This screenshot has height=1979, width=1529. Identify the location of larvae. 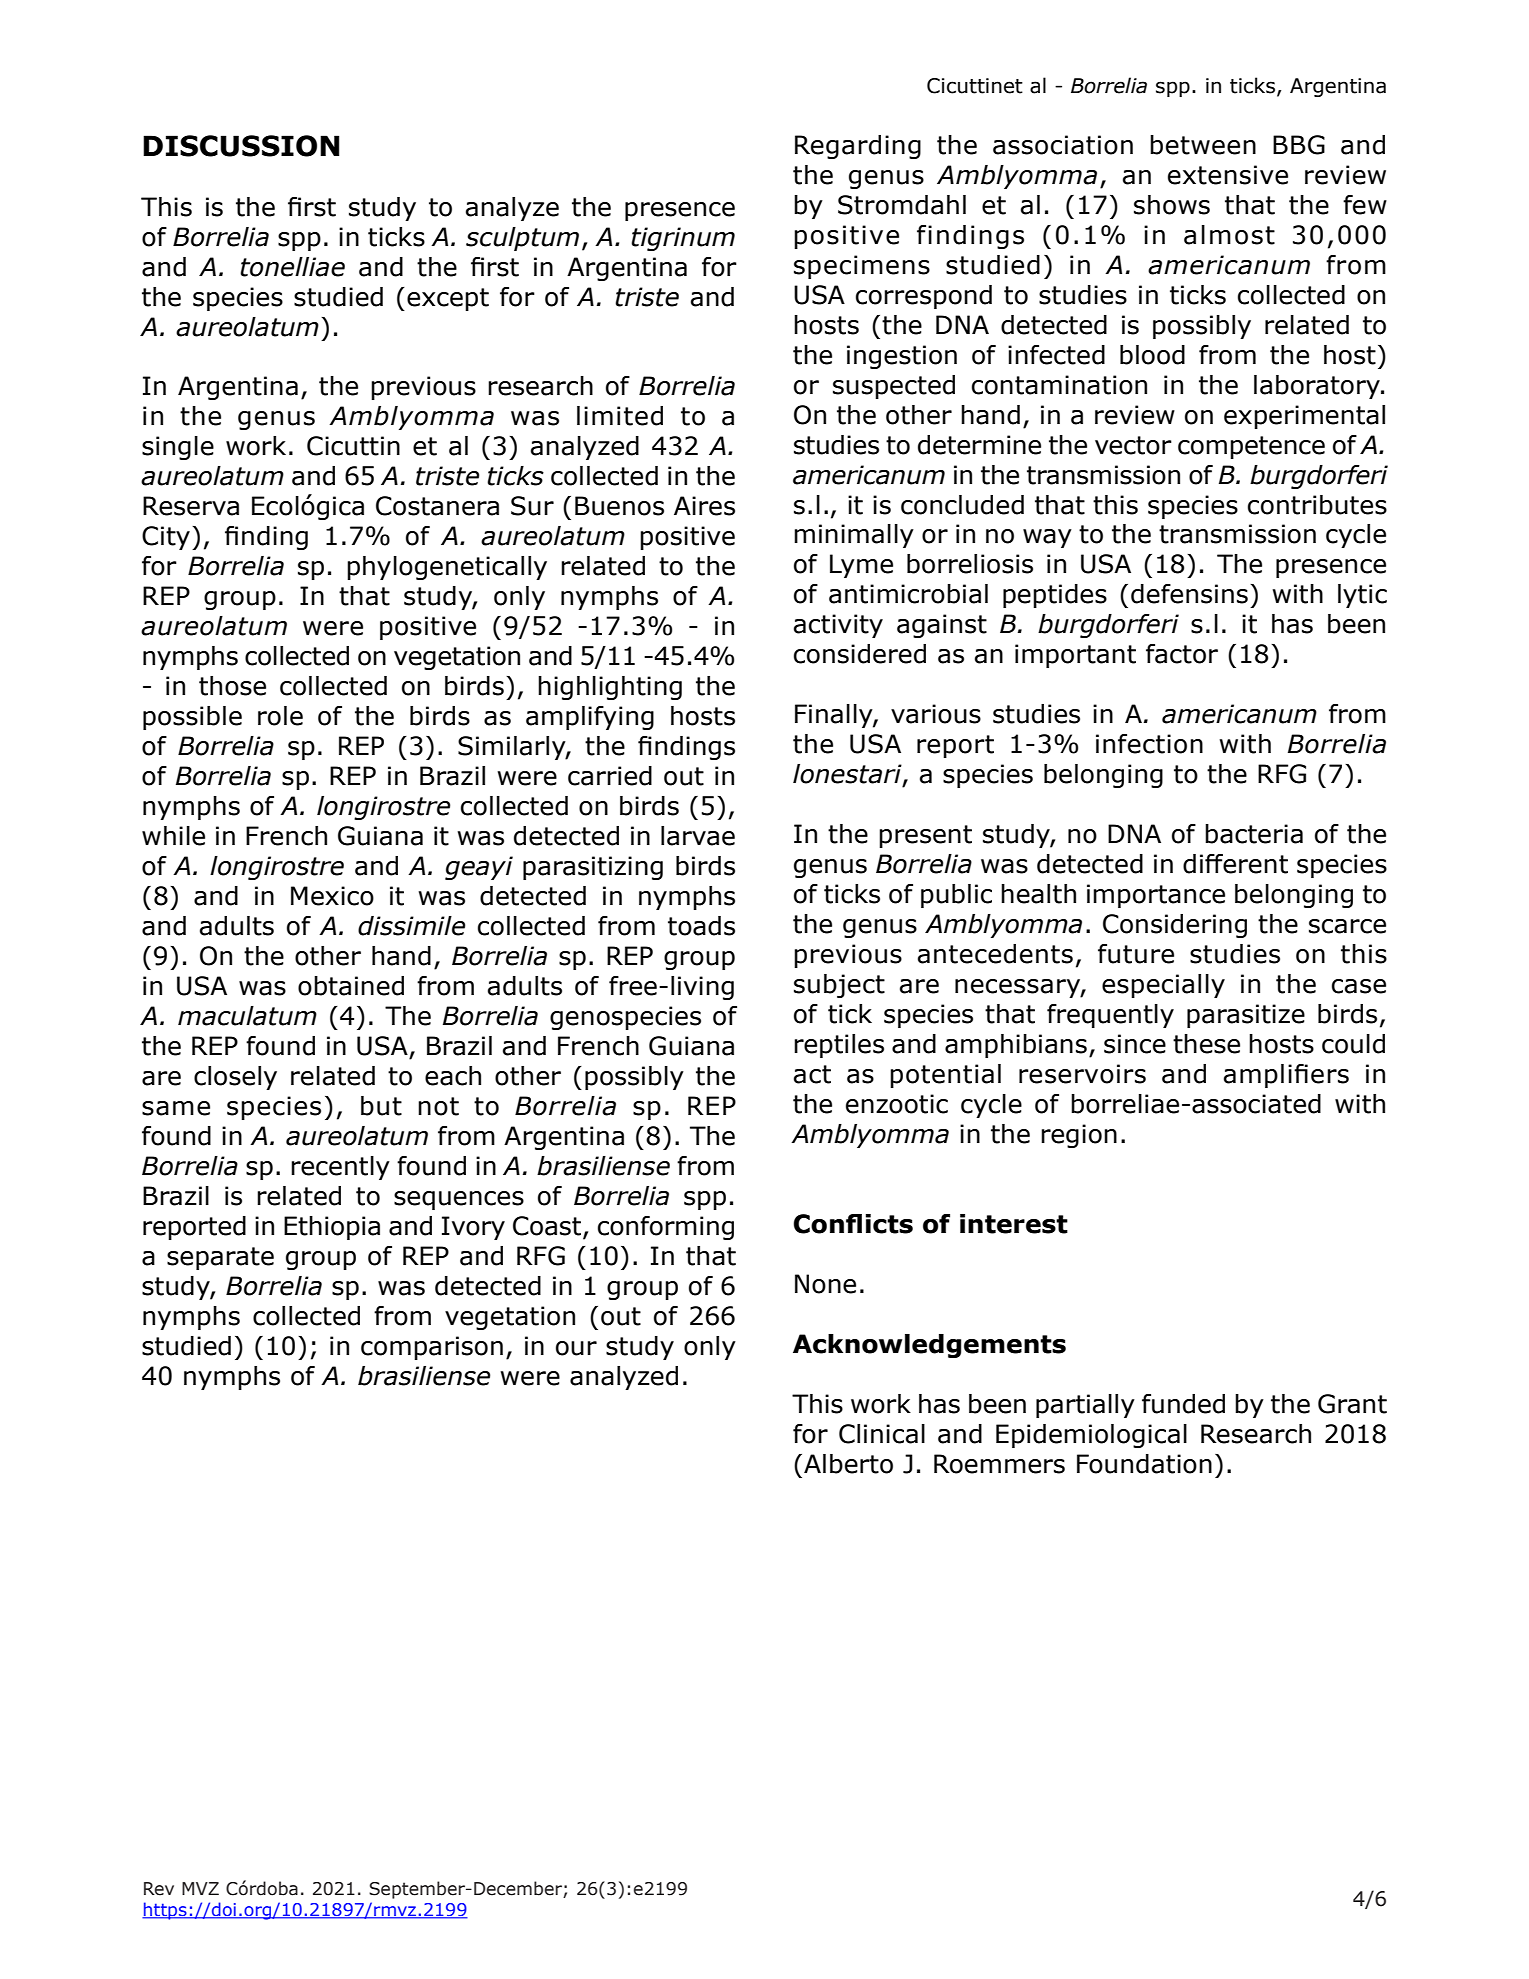
(698, 836).
